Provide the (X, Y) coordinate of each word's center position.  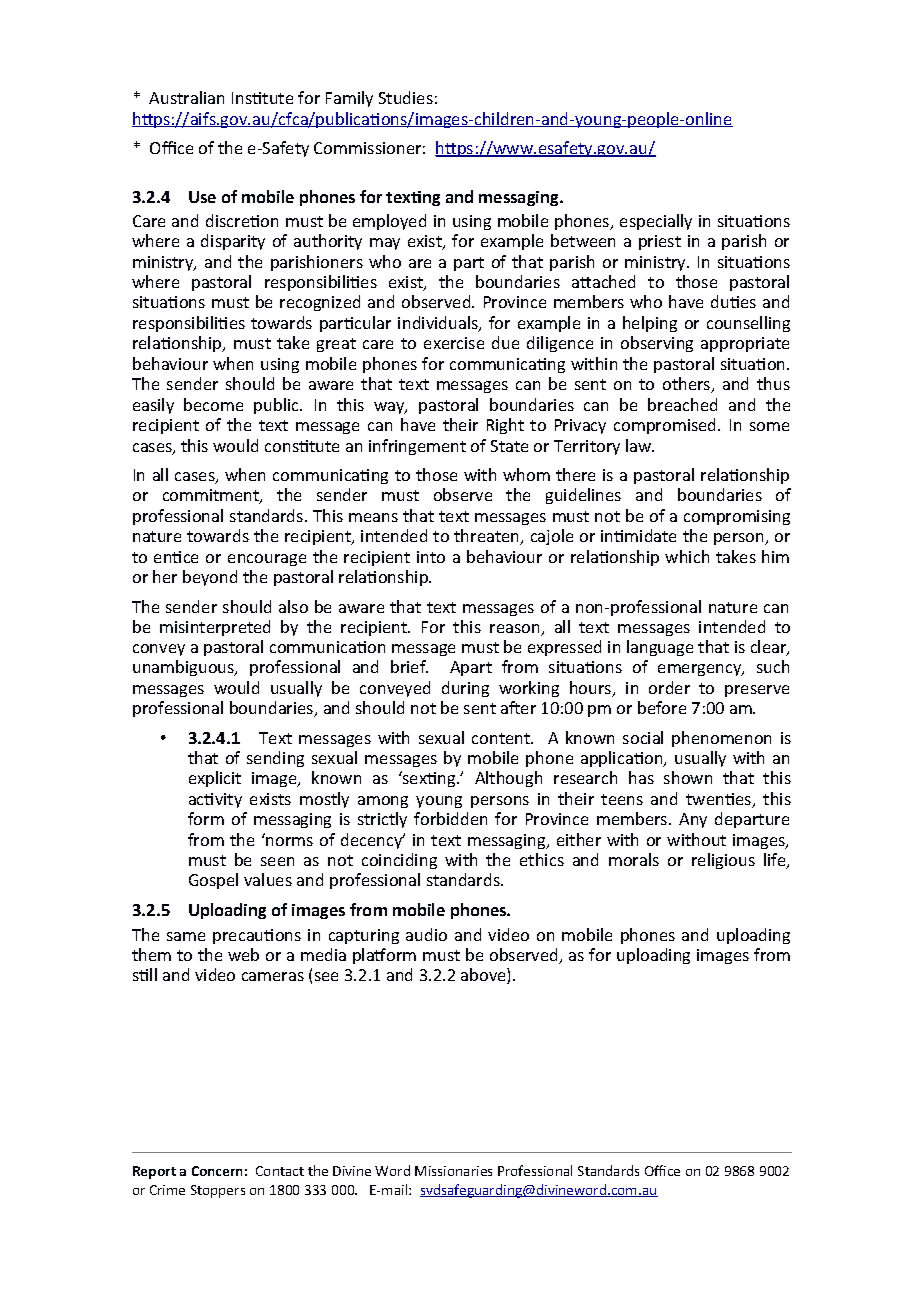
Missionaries (453, 1171)
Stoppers (218, 1191)
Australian (186, 97)
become (213, 404)
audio (426, 934)
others (688, 385)
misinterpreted (215, 628)
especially (656, 222)
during (465, 689)
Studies (406, 97)
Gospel (213, 881)
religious (723, 861)
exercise (454, 343)
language (660, 648)
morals (634, 859)
